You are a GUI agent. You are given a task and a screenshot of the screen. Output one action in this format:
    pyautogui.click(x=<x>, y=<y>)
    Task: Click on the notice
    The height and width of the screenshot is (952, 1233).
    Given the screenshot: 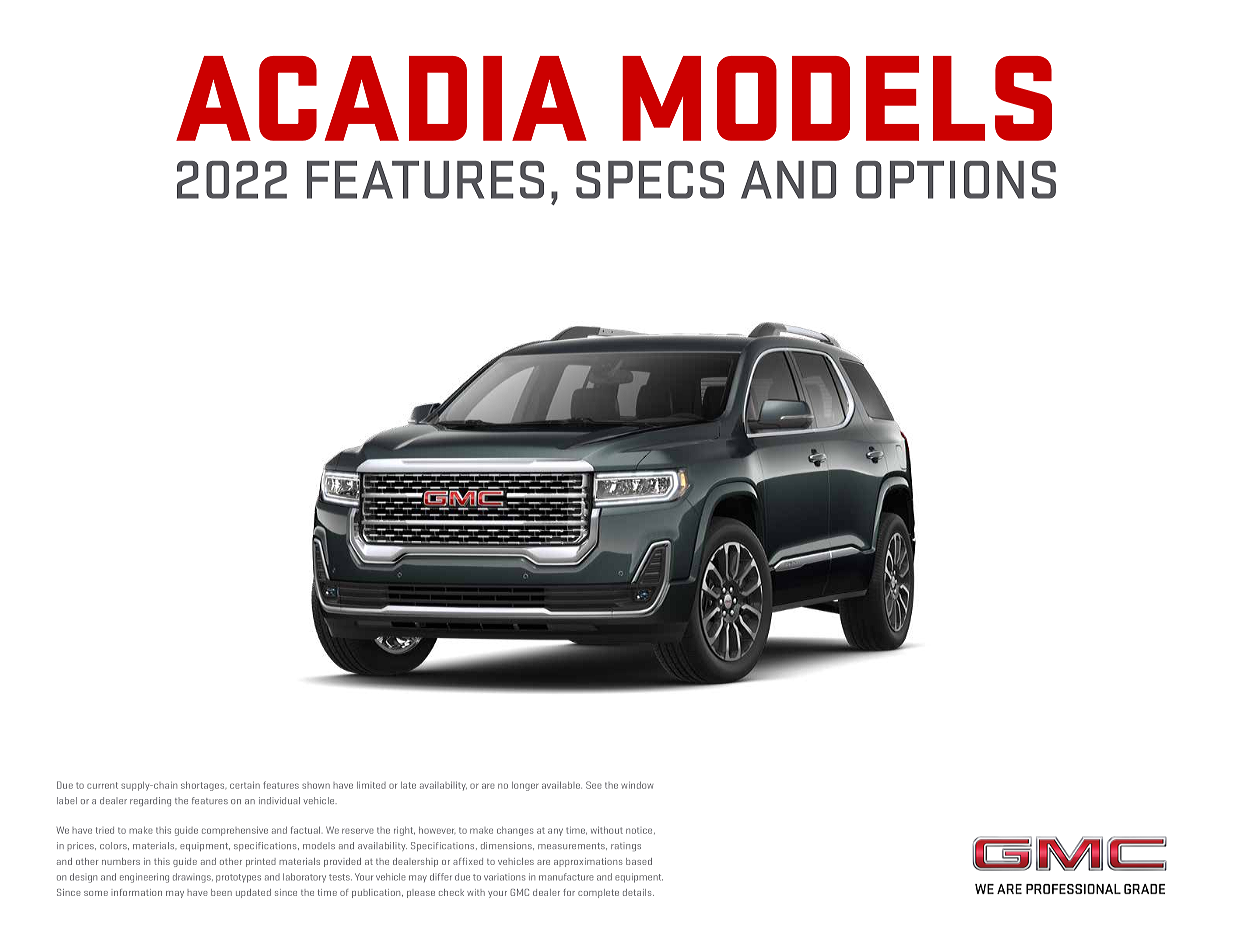 What is the action you would take?
    pyautogui.click(x=640, y=830)
